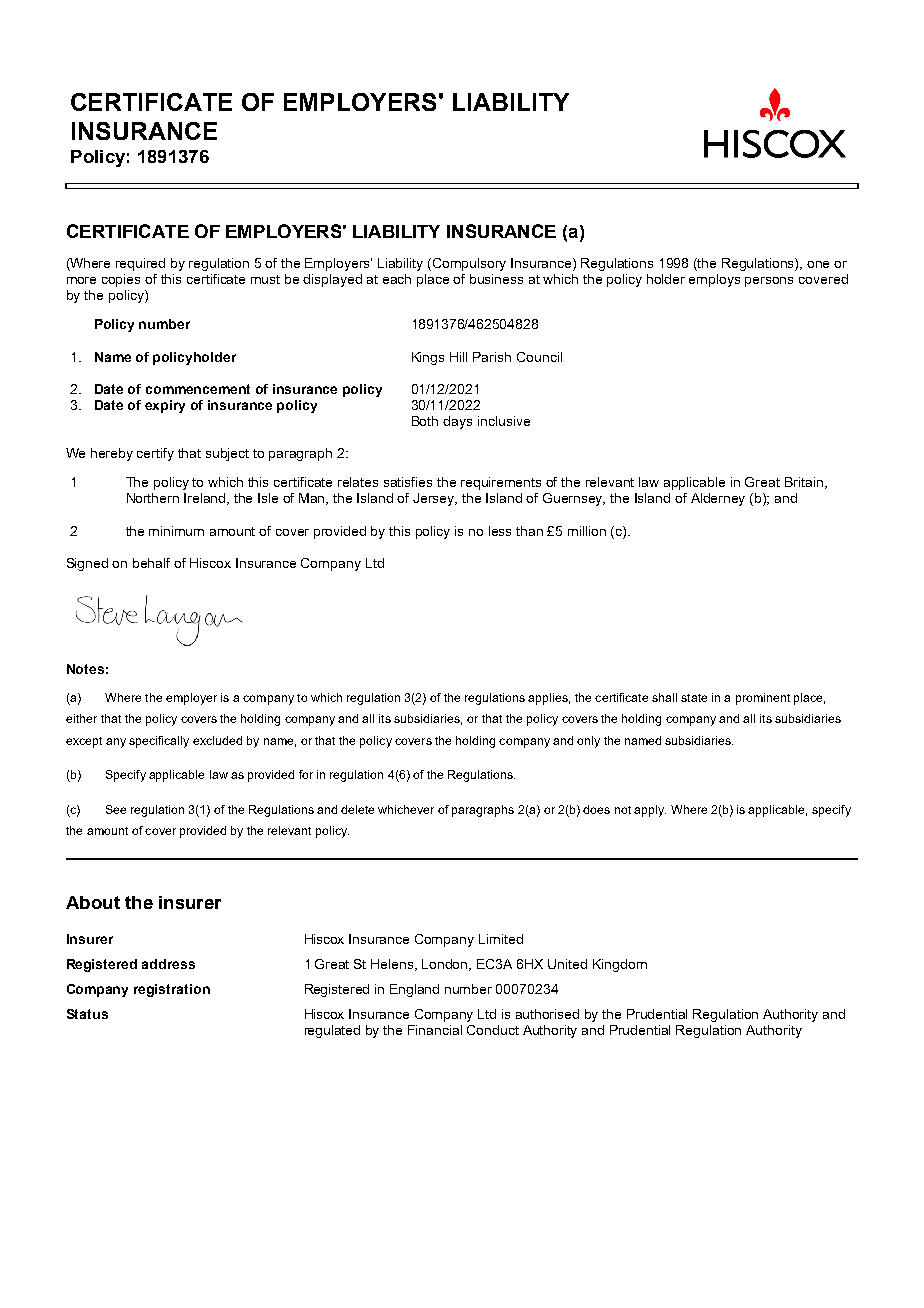 The image size is (924, 1308). Describe the element at coordinates (714, 280) in the image. I see `employs` at that location.
